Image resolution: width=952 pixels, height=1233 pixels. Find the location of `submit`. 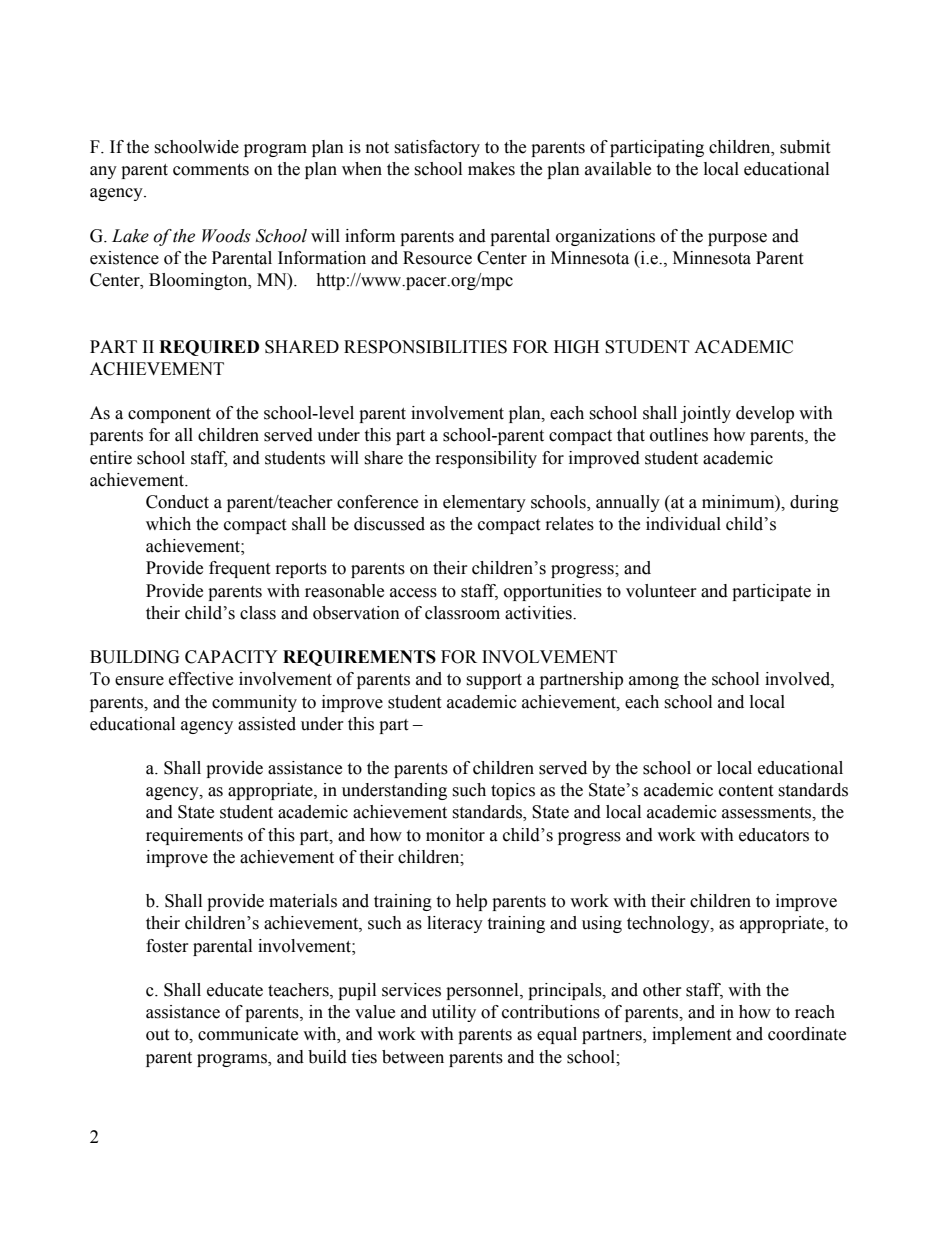

submit is located at coordinates (805, 147).
